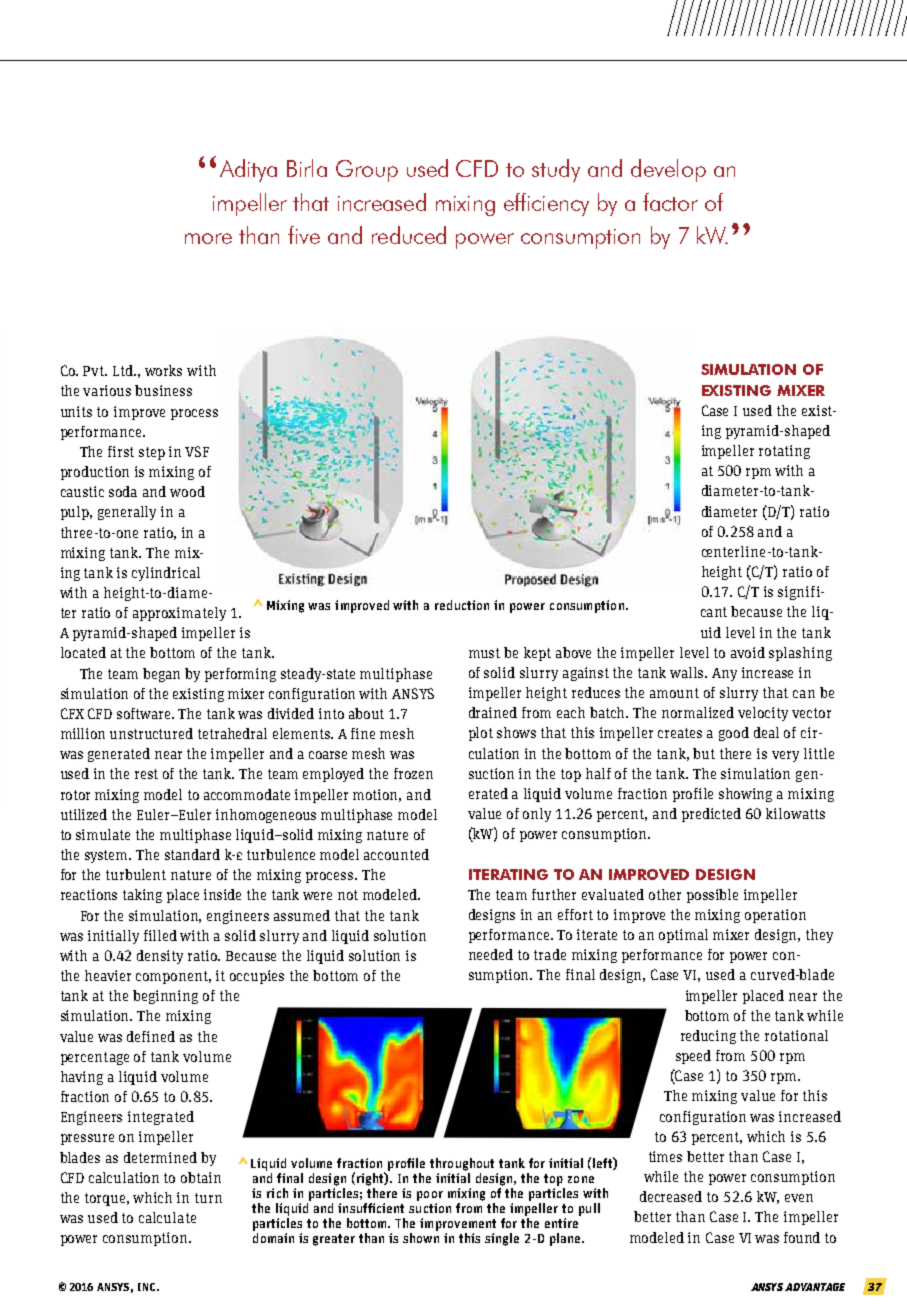 The width and height of the screenshot is (907, 1316). Describe the element at coordinates (462, 605) in the screenshot. I see `reduction` at that location.
